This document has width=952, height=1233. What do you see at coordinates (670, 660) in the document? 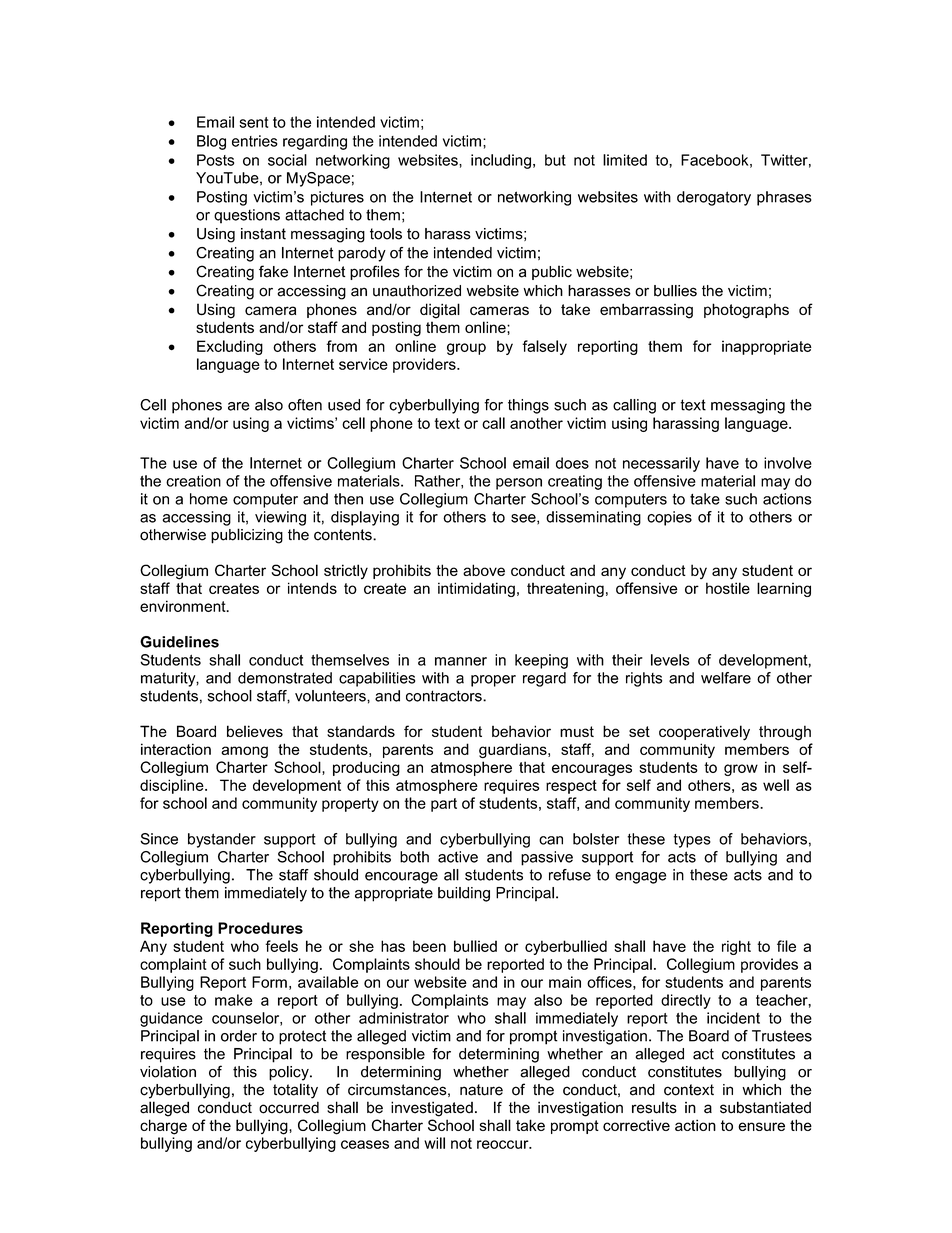
I see `levels` at bounding box center [670, 660].
